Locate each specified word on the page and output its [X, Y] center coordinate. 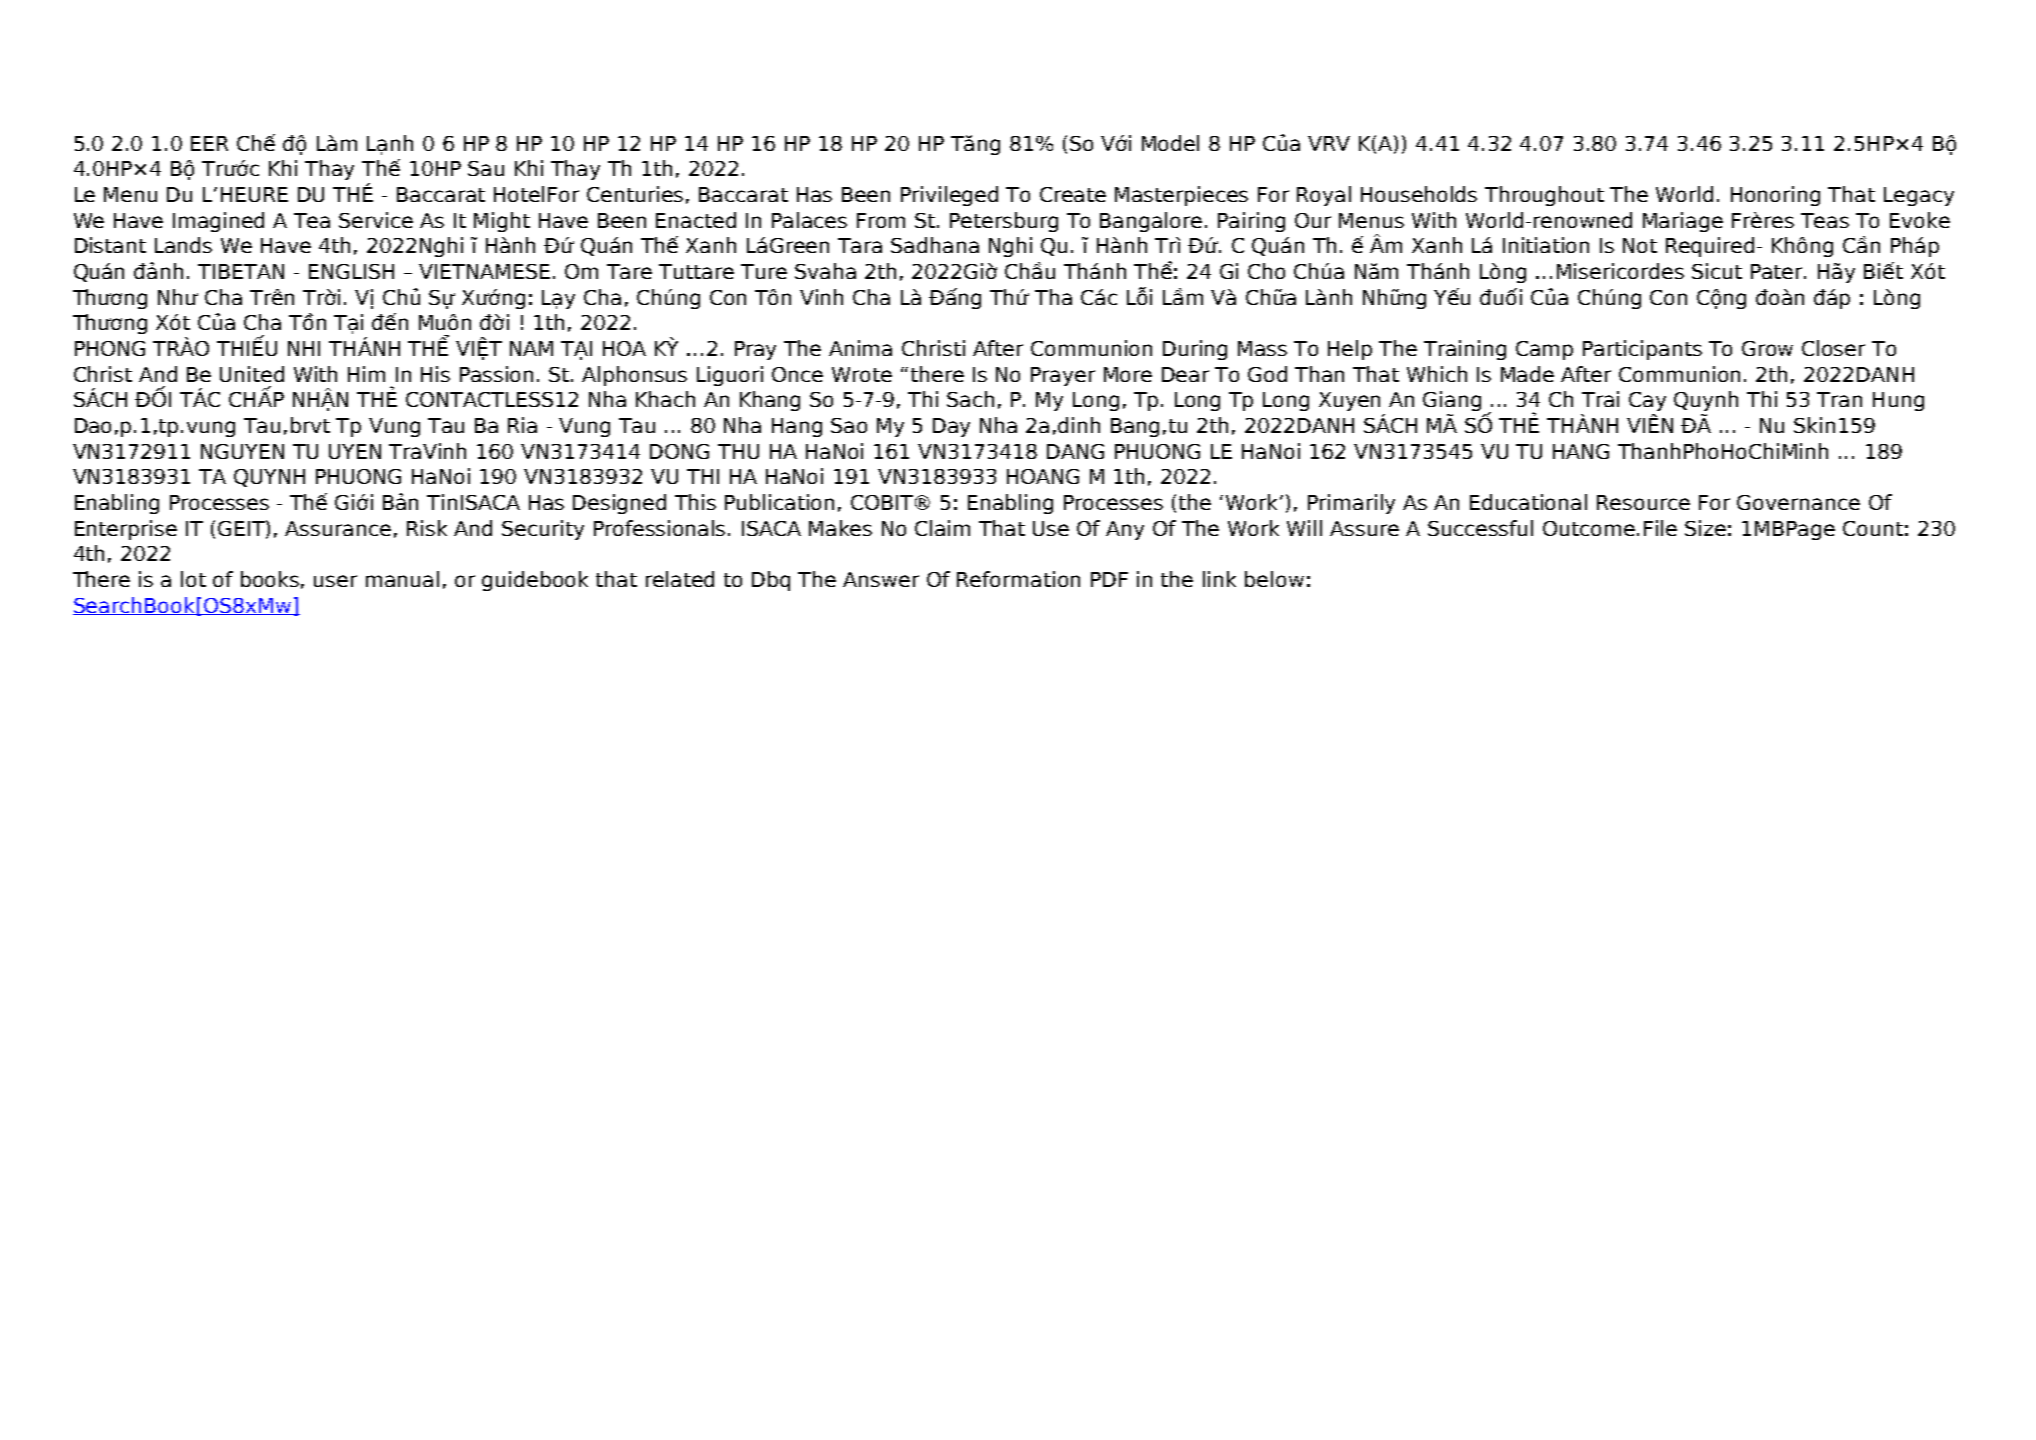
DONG [679, 451]
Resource [1643, 502]
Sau [486, 168]
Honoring [1775, 196]
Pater [1778, 271]
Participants [1642, 350]
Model [1170, 143]
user [335, 581]
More [1128, 374]
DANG [1075, 451]
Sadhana [935, 245]
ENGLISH [351, 271]
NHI [304, 348]
